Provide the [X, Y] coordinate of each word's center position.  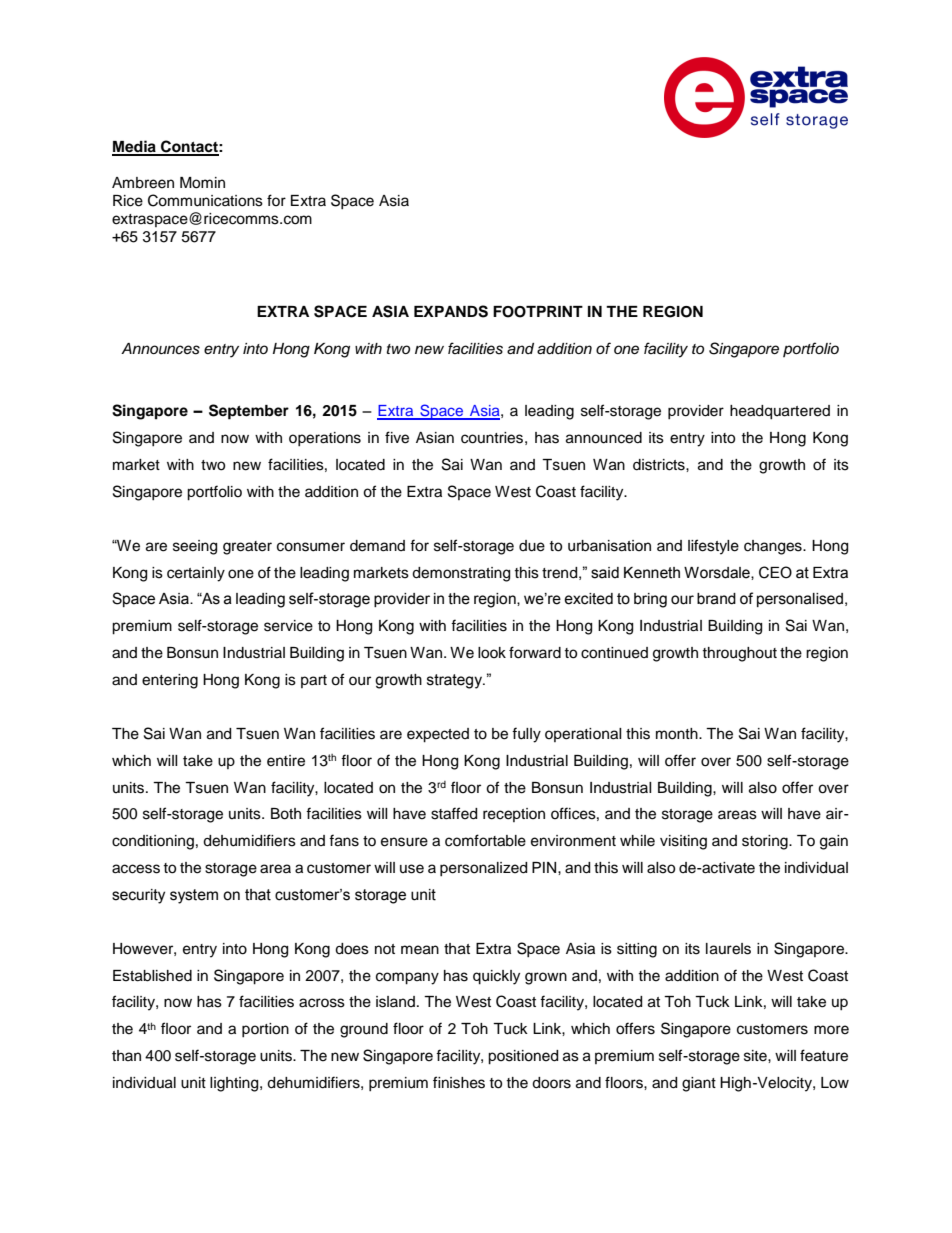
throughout [739, 654]
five [397, 437]
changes [774, 547]
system [194, 896]
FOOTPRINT [538, 312]
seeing [195, 547]
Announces [160, 349]
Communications [205, 200]
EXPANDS [451, 311]
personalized [483, 869]
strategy [456, 681]
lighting [235, 1084]
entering [170, 681]
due [532, 546]
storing [766, 842]
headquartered [780, 412]
